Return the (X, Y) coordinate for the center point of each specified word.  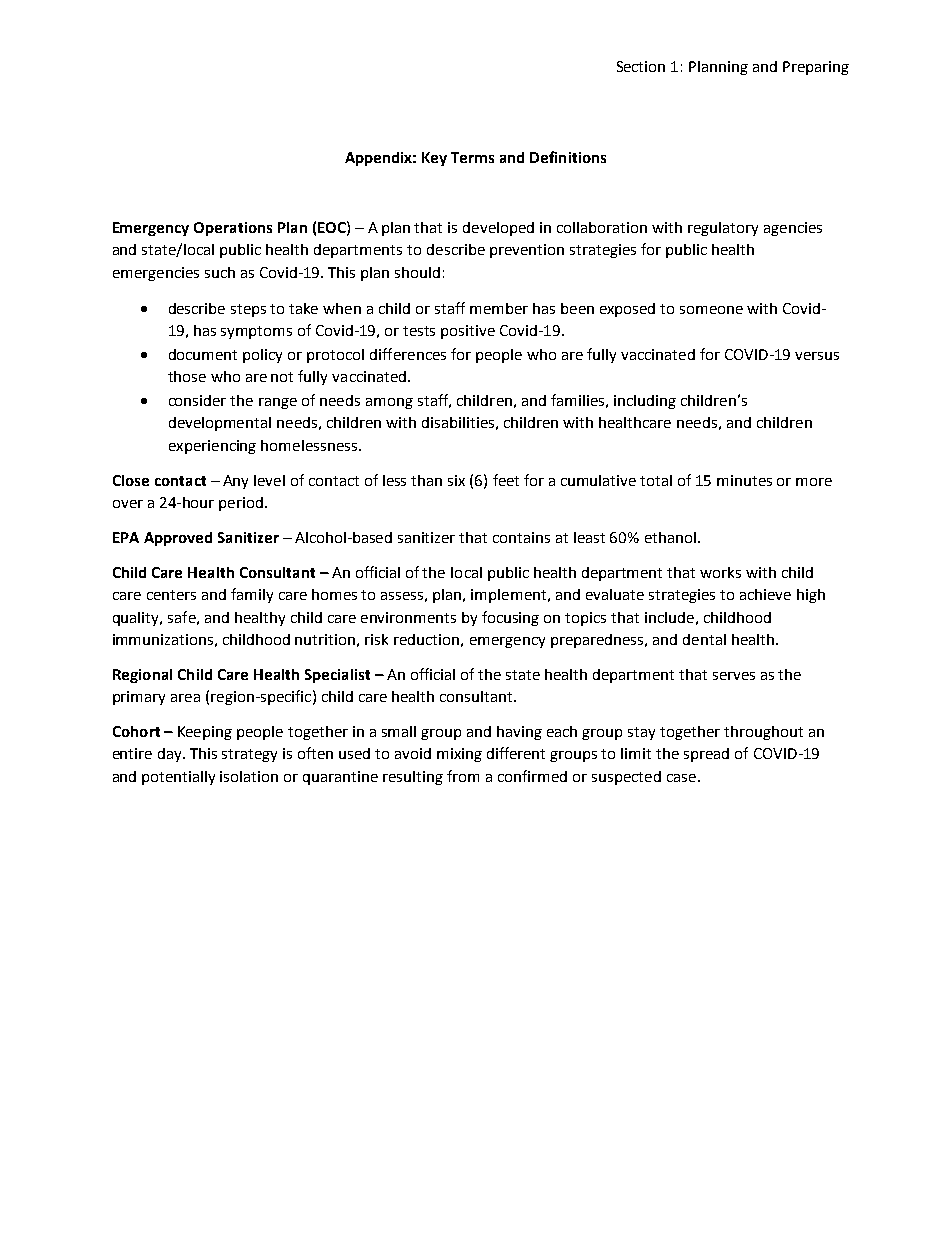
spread (706, 755)
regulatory (723, 229)
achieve (765, 594)
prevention (527, 251)
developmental (220, 424)
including (645, 402)
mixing (459, 755)
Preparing (816, 68)
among (389, 403)
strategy (249, 755)
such (220, 272)
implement (510, 596)
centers (171, 595)
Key (434, 159)
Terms (472, 157)
